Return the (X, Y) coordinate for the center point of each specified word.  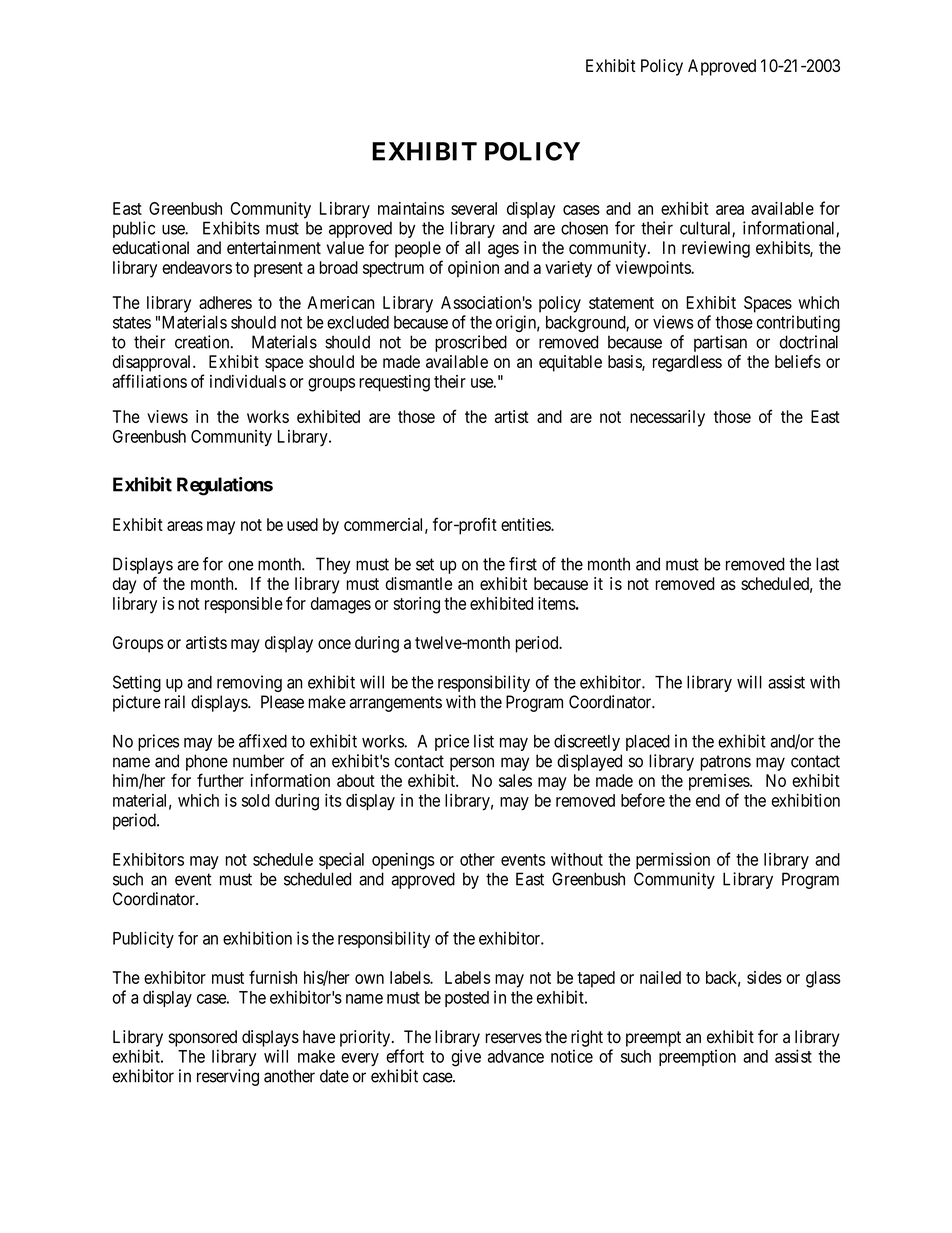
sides (764, 977)
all (472, 247)
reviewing (716, 249)
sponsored (203, 1038)
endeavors (197, 267)
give (466, 1058)
